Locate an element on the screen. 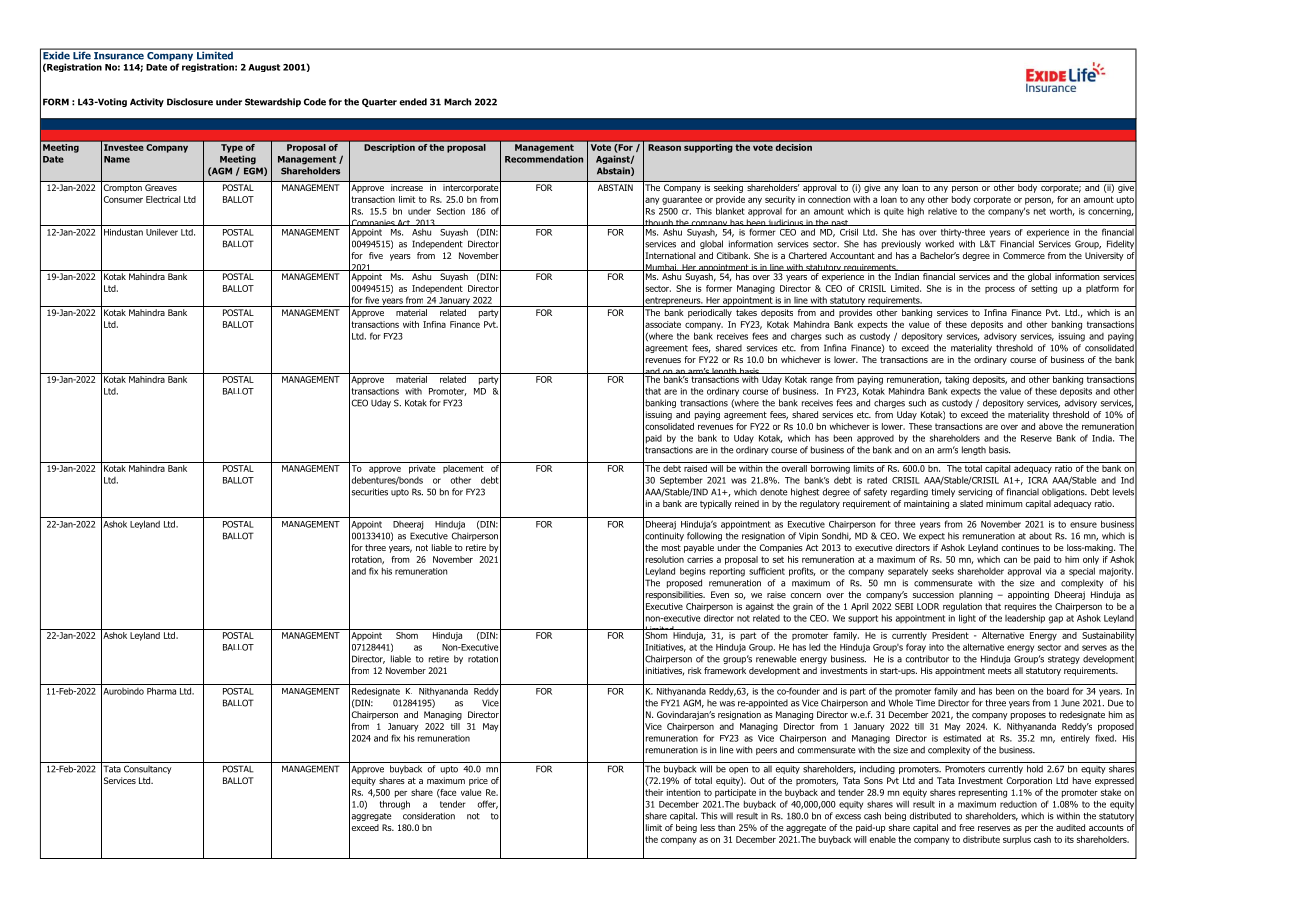 The height and width of the screenshot is (924, 1308). intention is located at coordinates (683, 792).
